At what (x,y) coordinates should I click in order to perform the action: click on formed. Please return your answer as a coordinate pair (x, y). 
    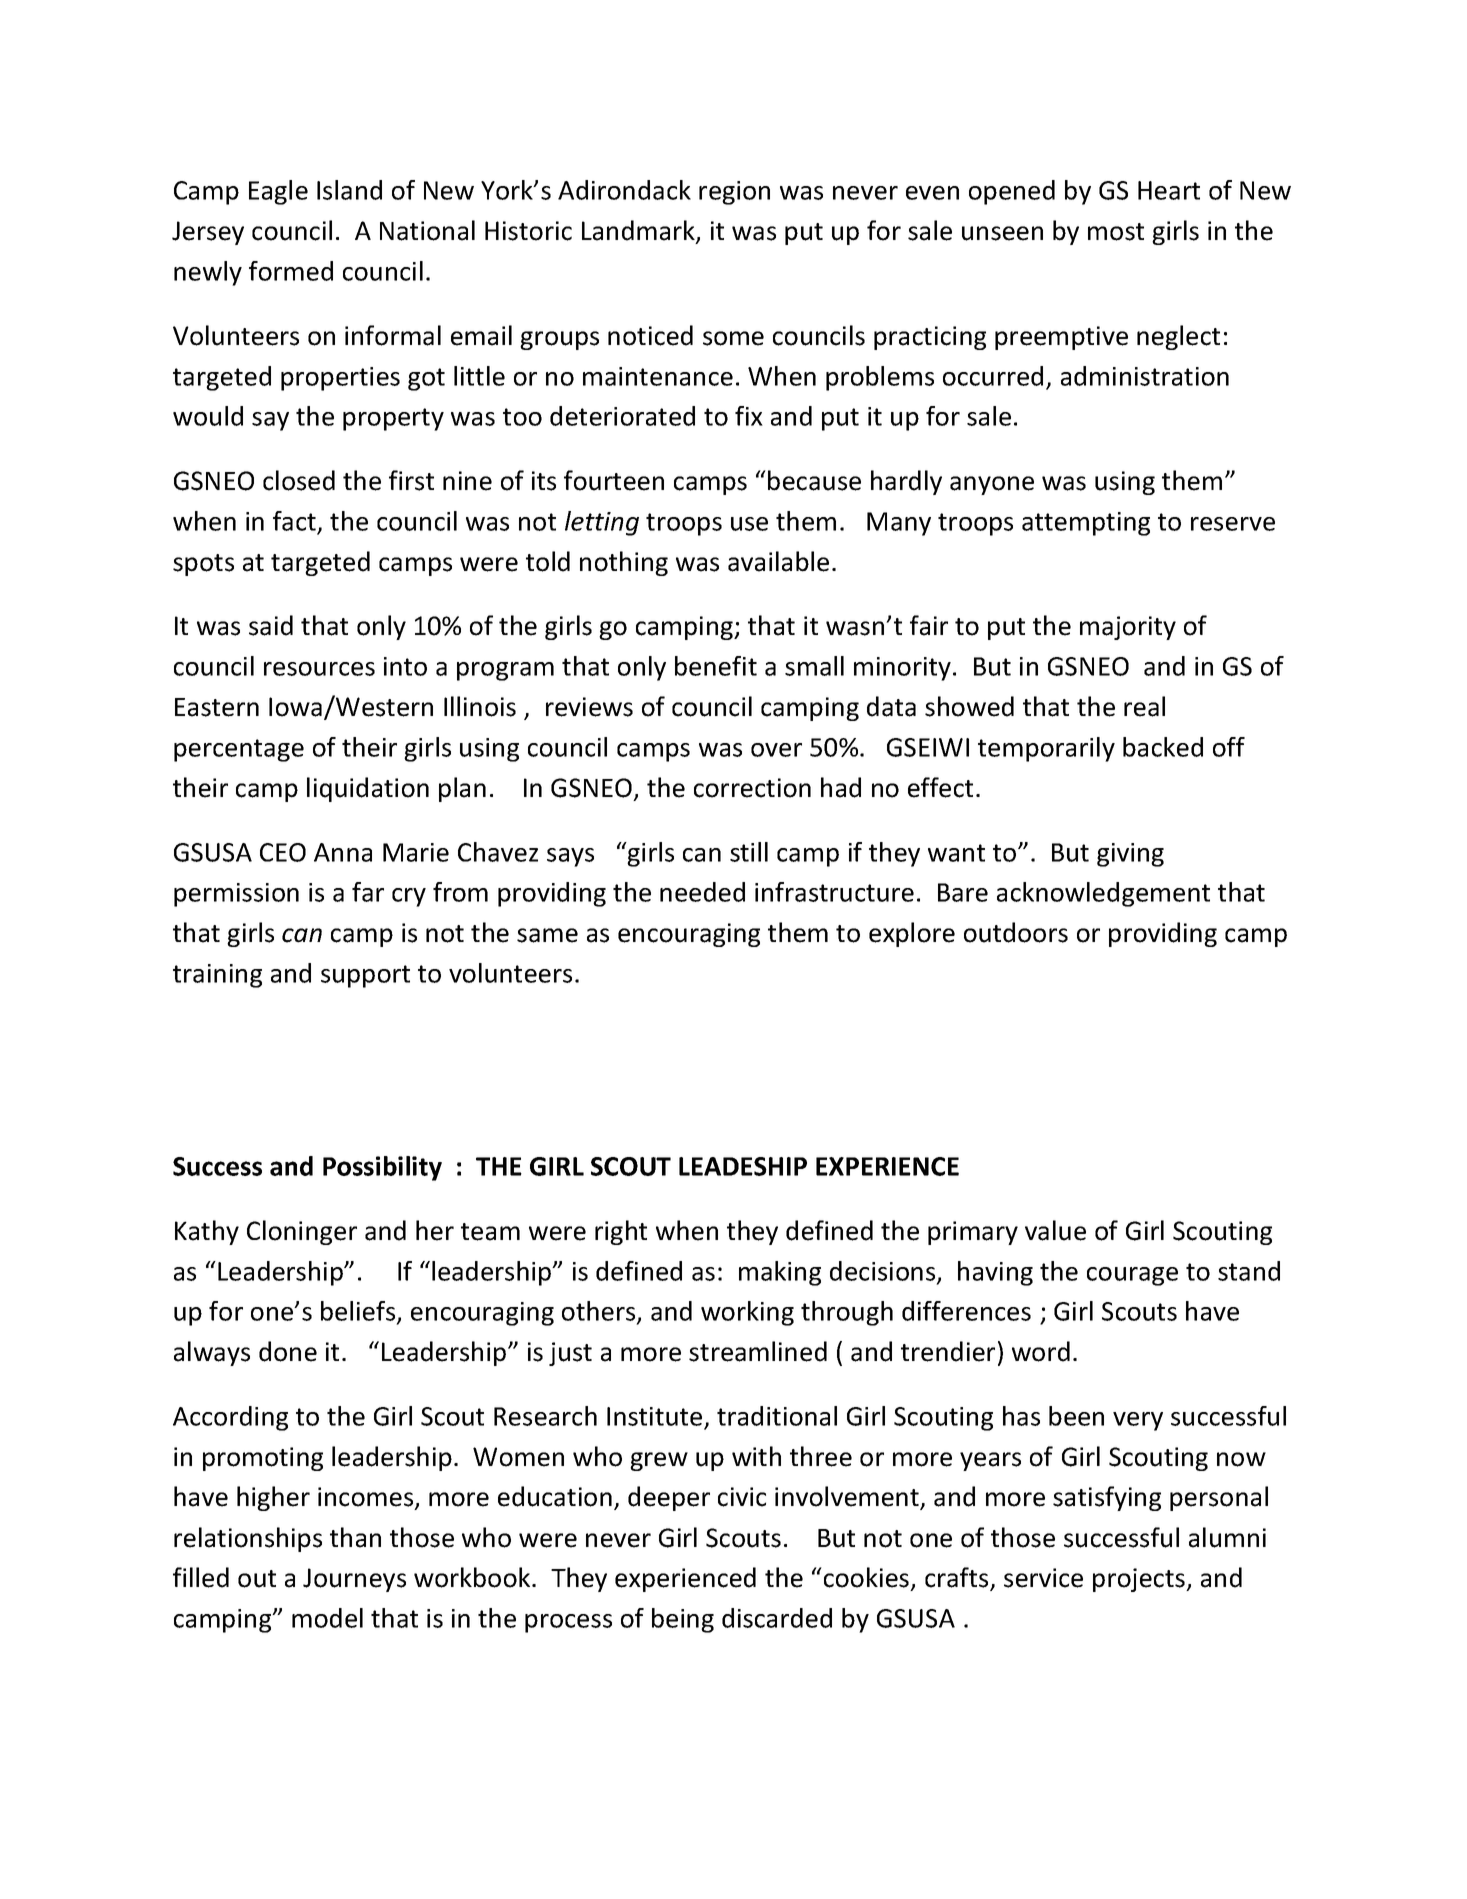
    Looking at the image, I should click on (291, 271).
